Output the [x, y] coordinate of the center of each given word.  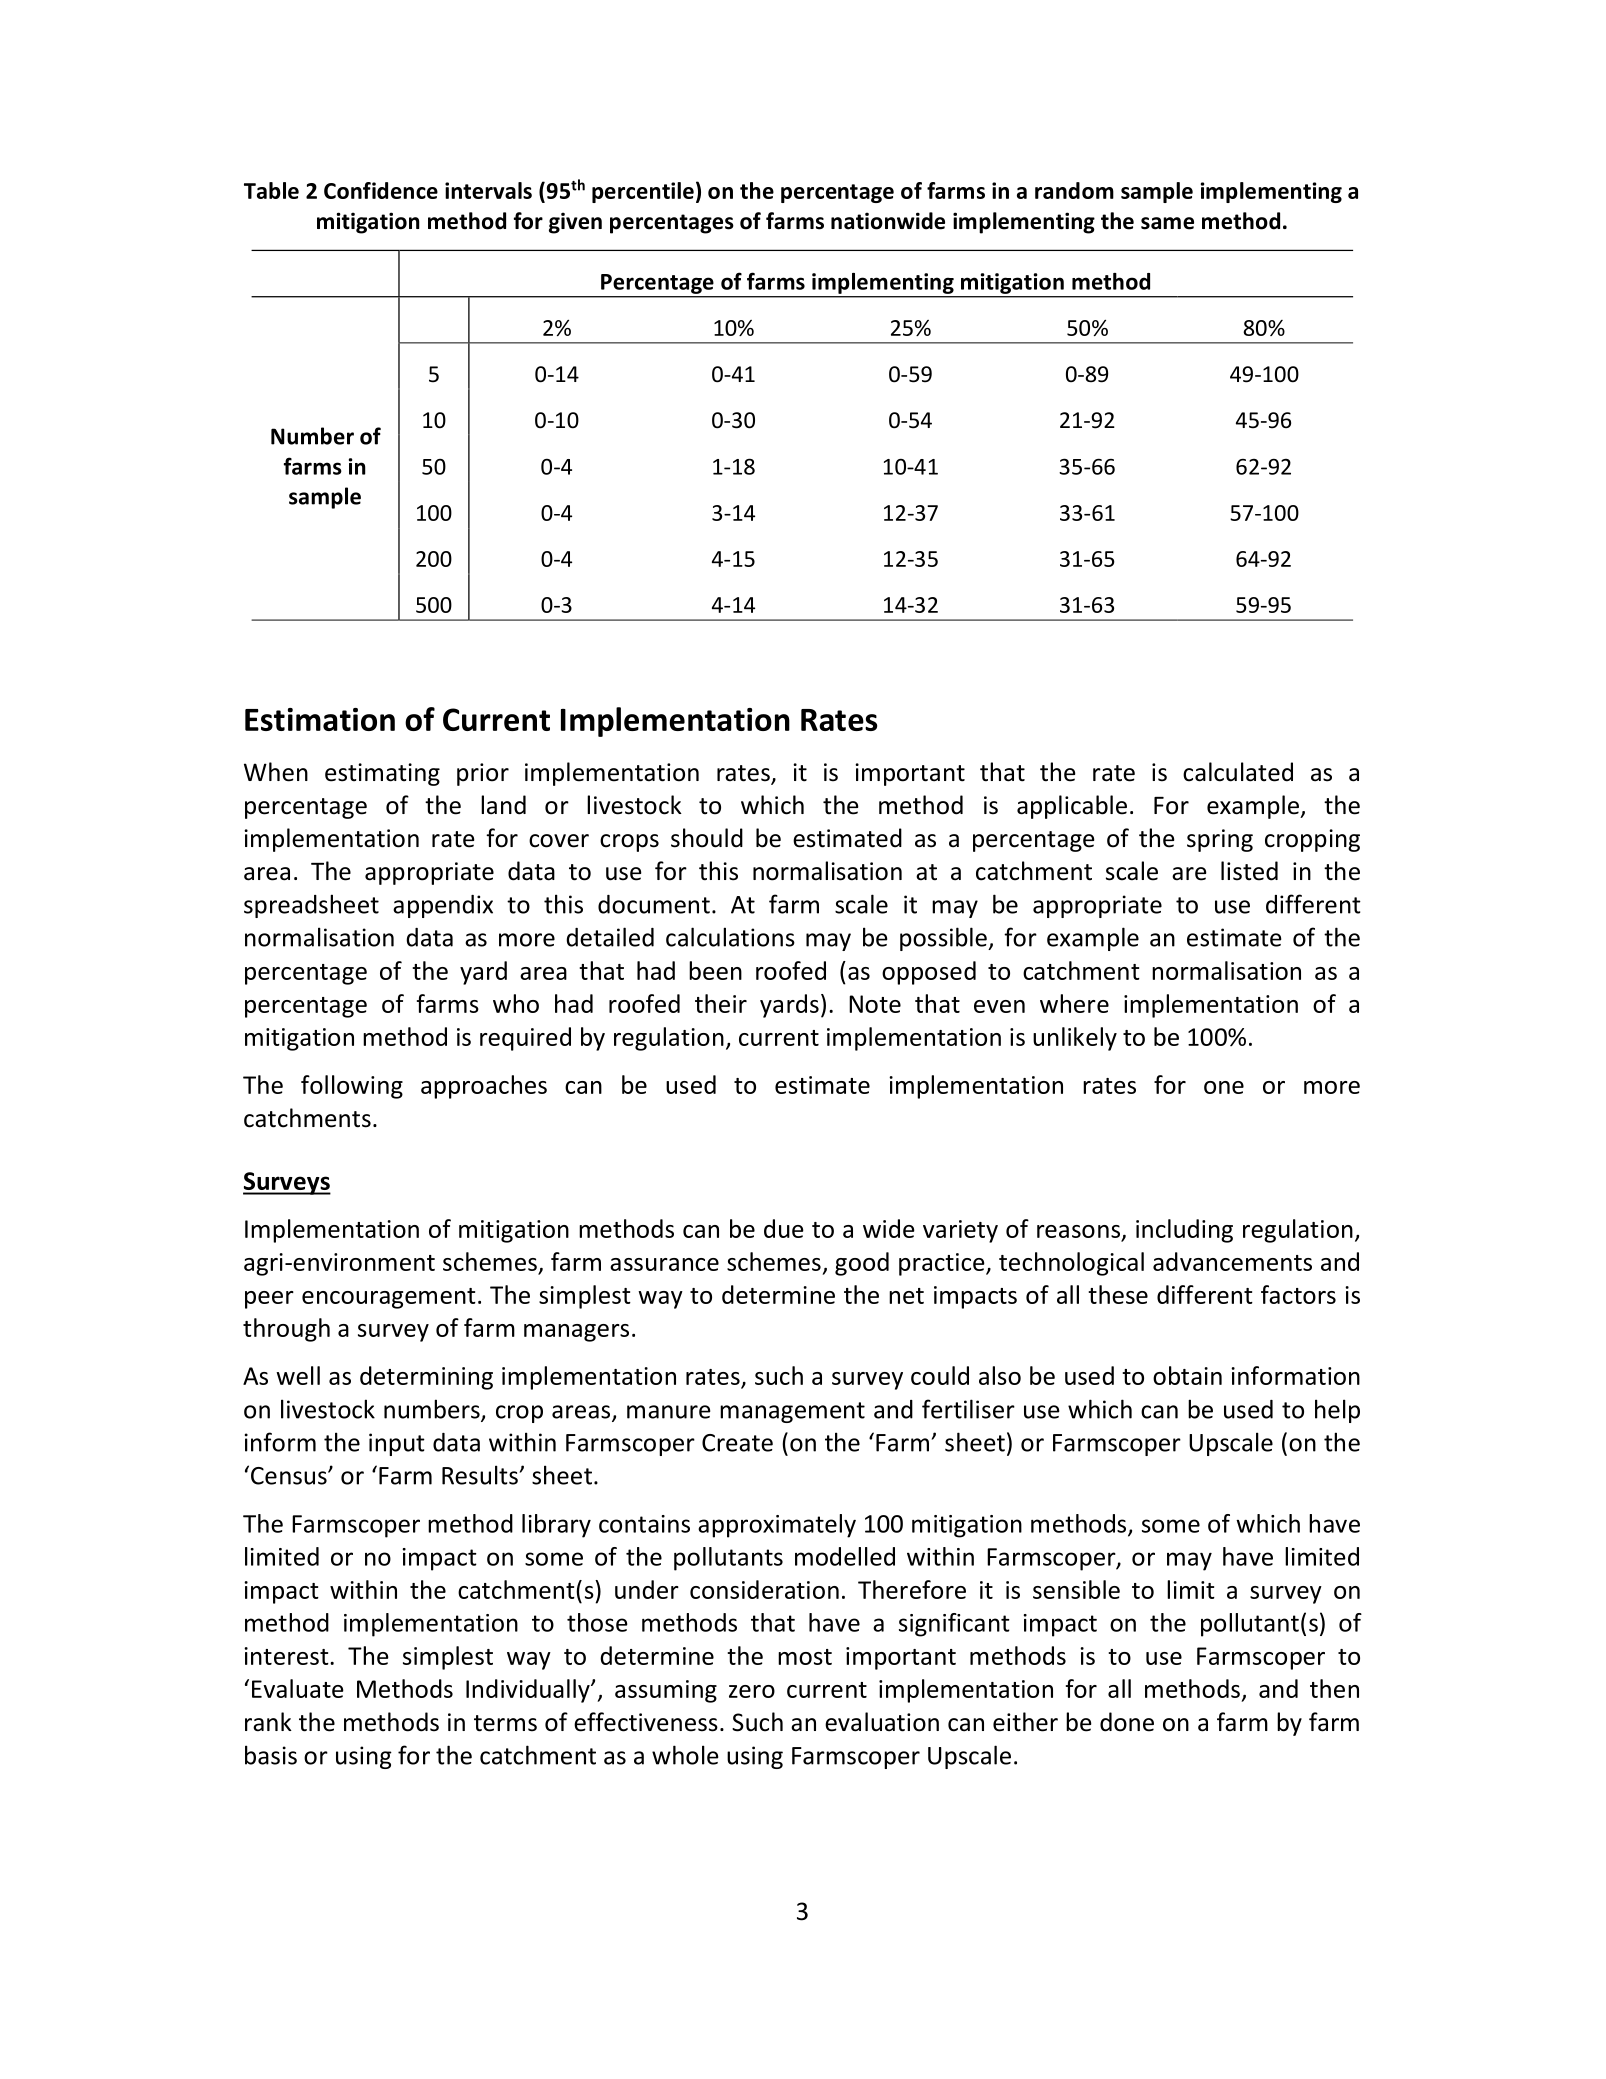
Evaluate [298, 1688]
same [1167, 223]
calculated [1238, 772]
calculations [730, 937]
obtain [1187, 1375]
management [792, 1412]
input [397, 1444]
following [352, 1087]
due [784, 1228]
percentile [643, 192]
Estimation [320, 719]
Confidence [381, 190]
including [1184, 1231]
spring [1220, 840]
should [707, 838]
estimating [382, 774]
